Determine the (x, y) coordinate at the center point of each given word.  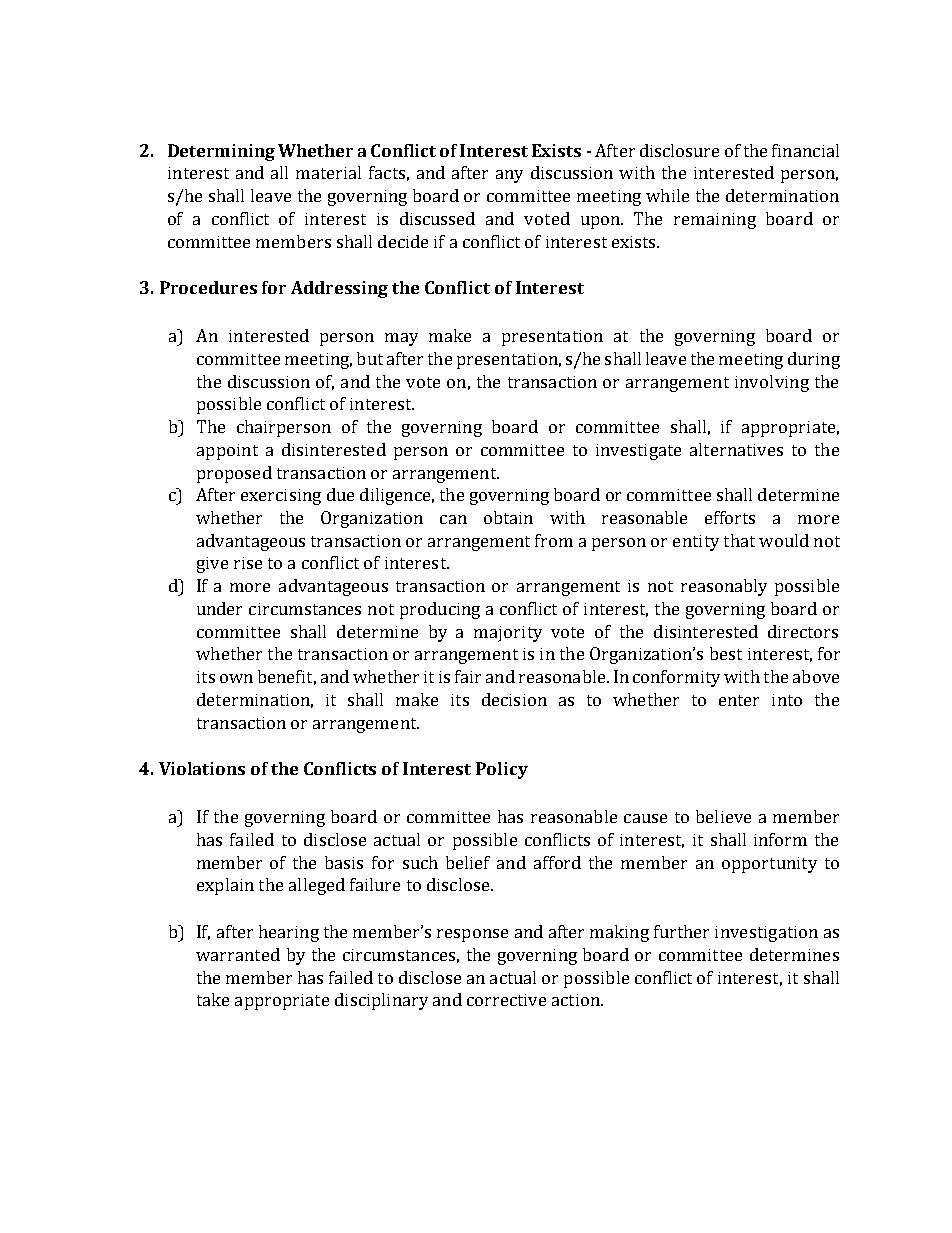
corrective (506, 1000)
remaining (715, 221)
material (328, 172)
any (509, 176)
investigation (766, 934)
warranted (238, 954)
